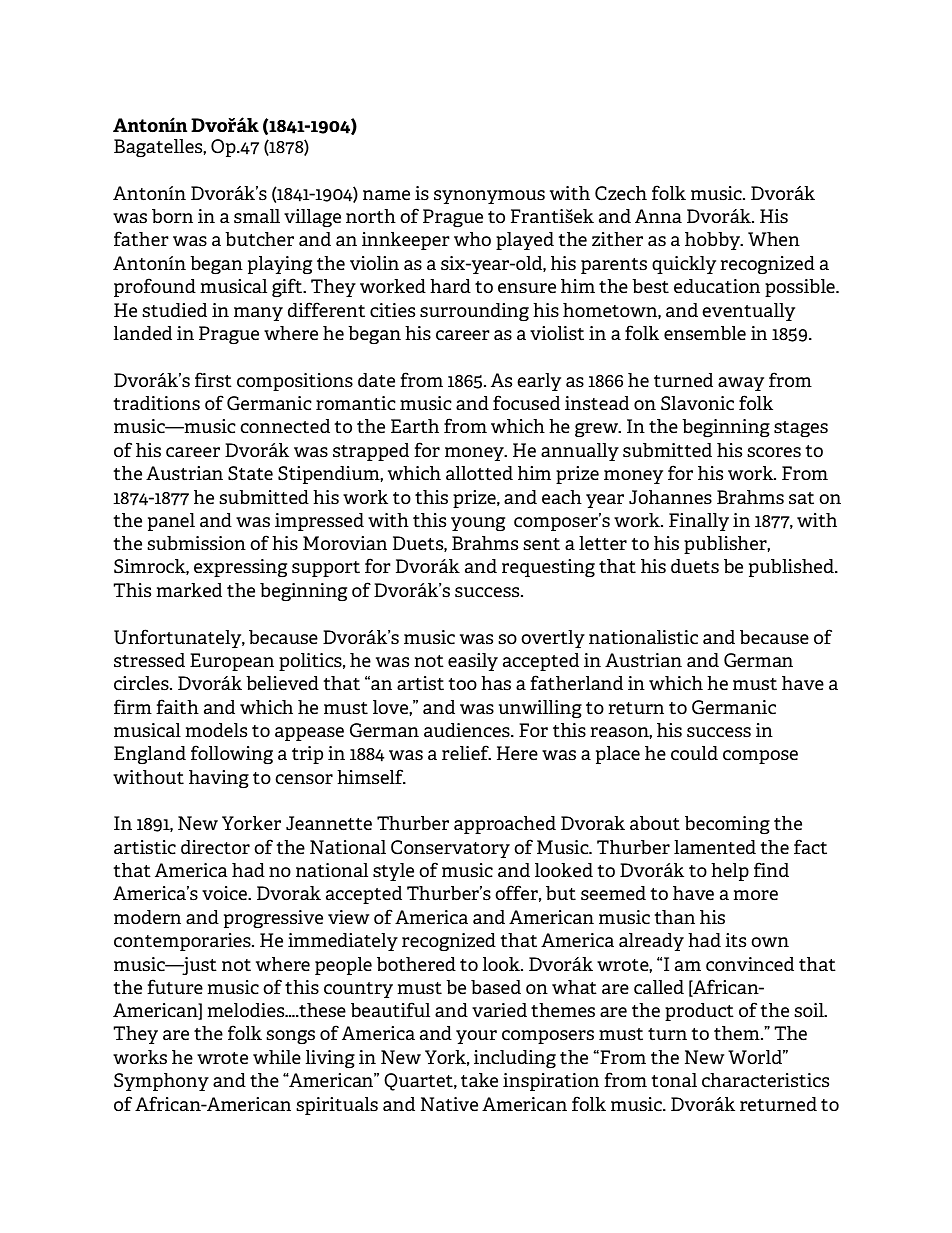  I want to click on who, so click(472, 239).
